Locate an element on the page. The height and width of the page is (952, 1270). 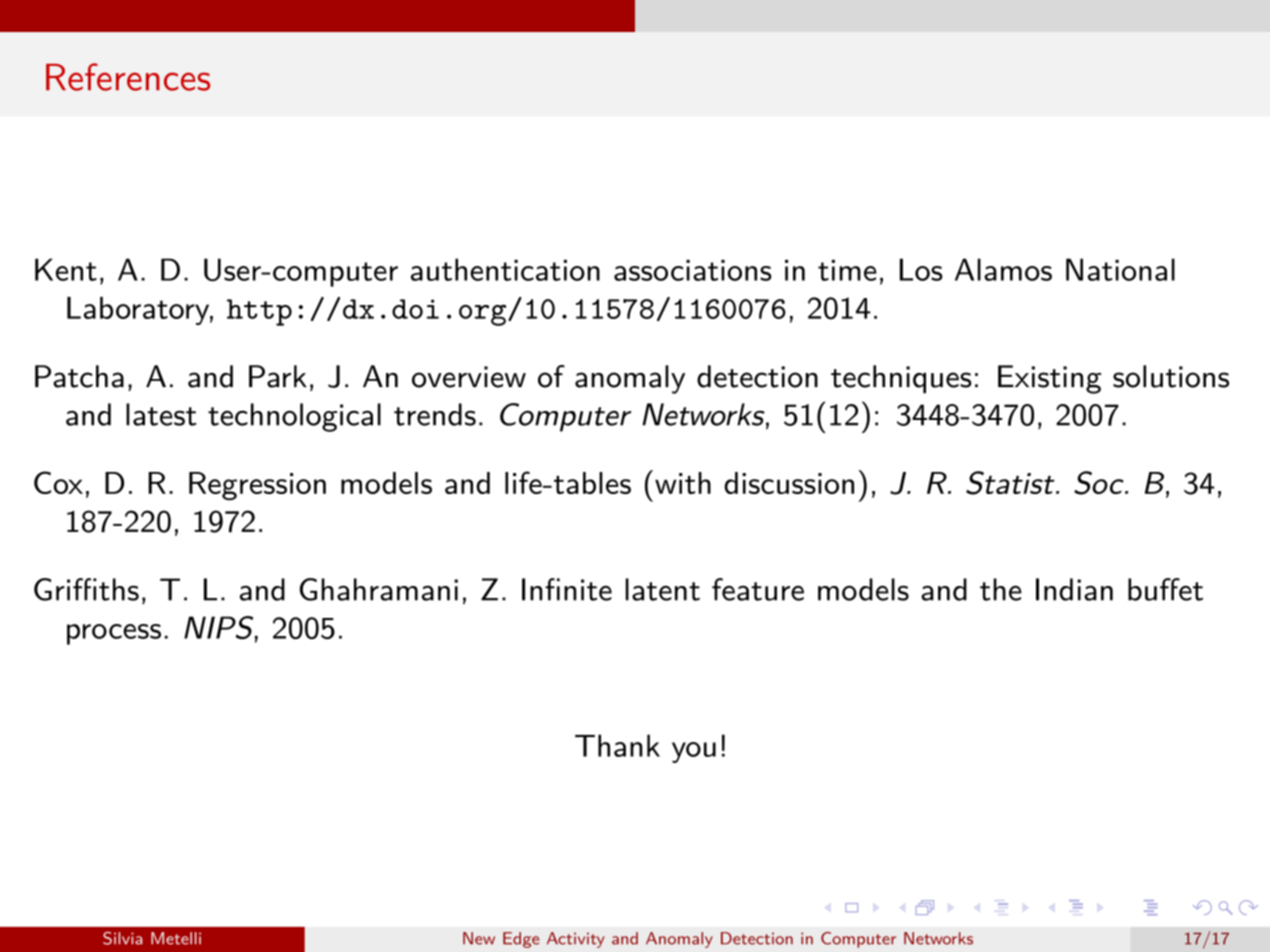
Activity is located at coordinates (576, 940).
